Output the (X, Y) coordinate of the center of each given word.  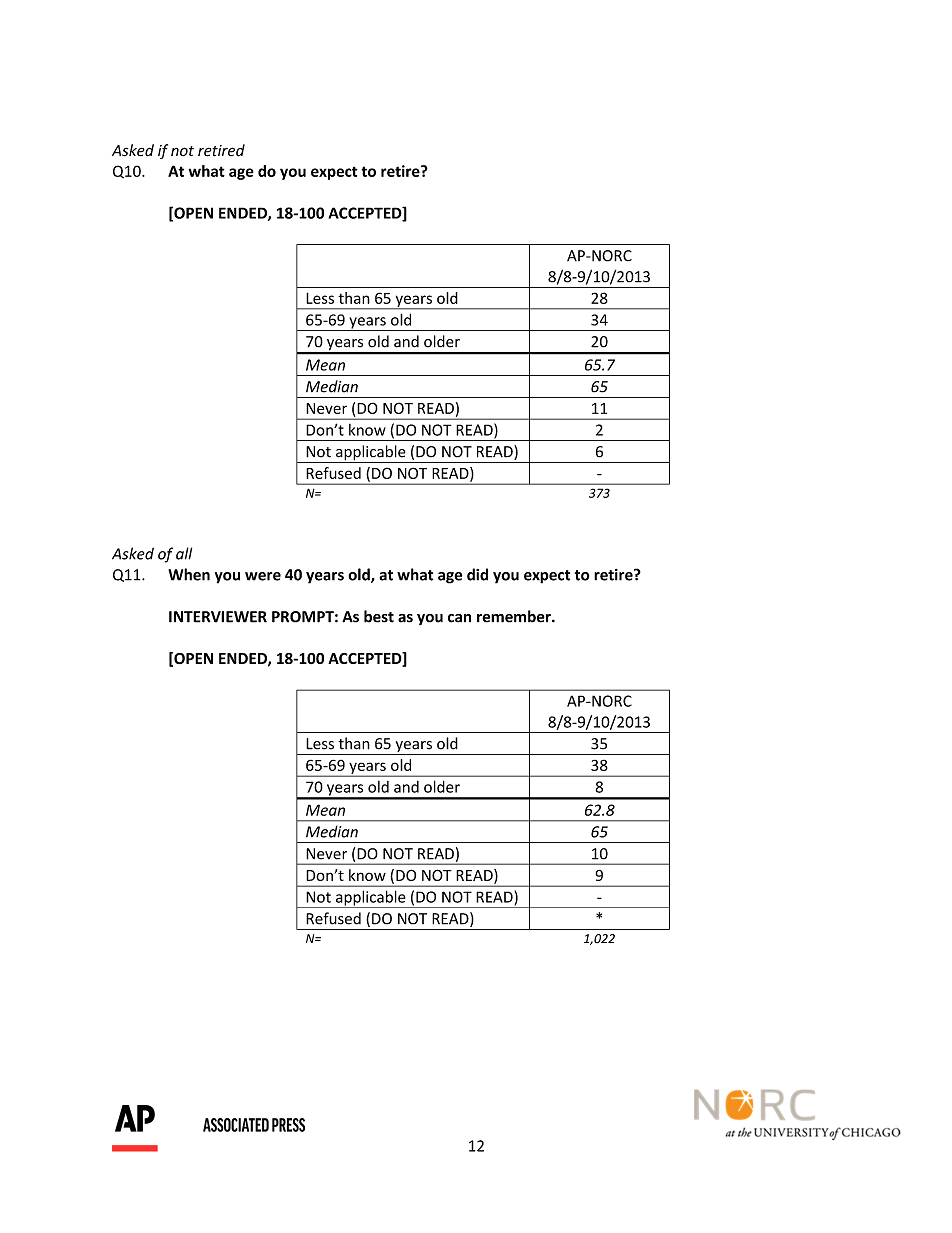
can (459, 618)
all (184, 553)
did (477, 574)
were (263, 576)
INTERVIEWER (218, 617)
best (379, 616)
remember (515, 616)
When (189, 574)
